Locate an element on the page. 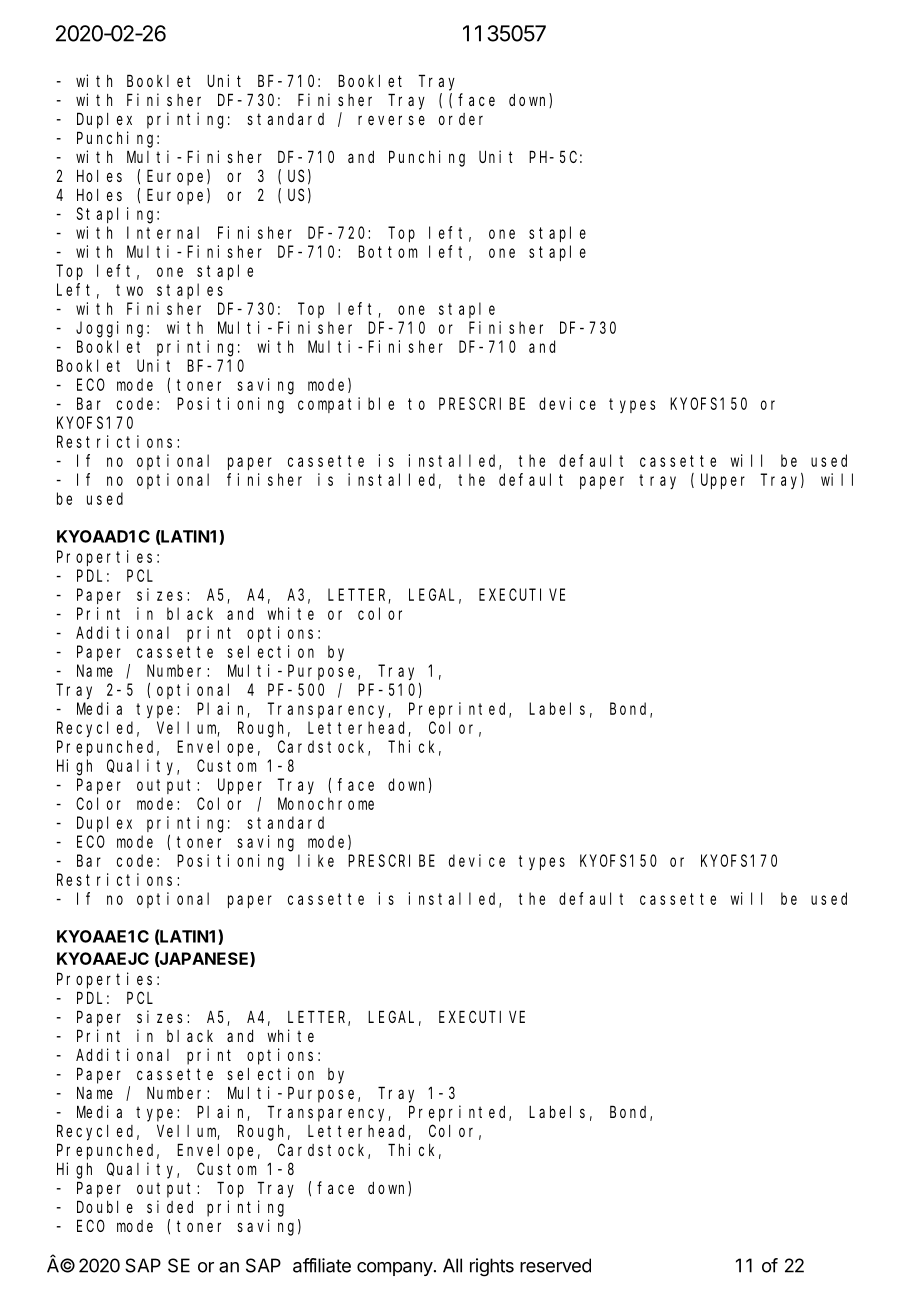 The height and width of the image is (1308, 924). reserved is located at coordinates (555, 1265).
